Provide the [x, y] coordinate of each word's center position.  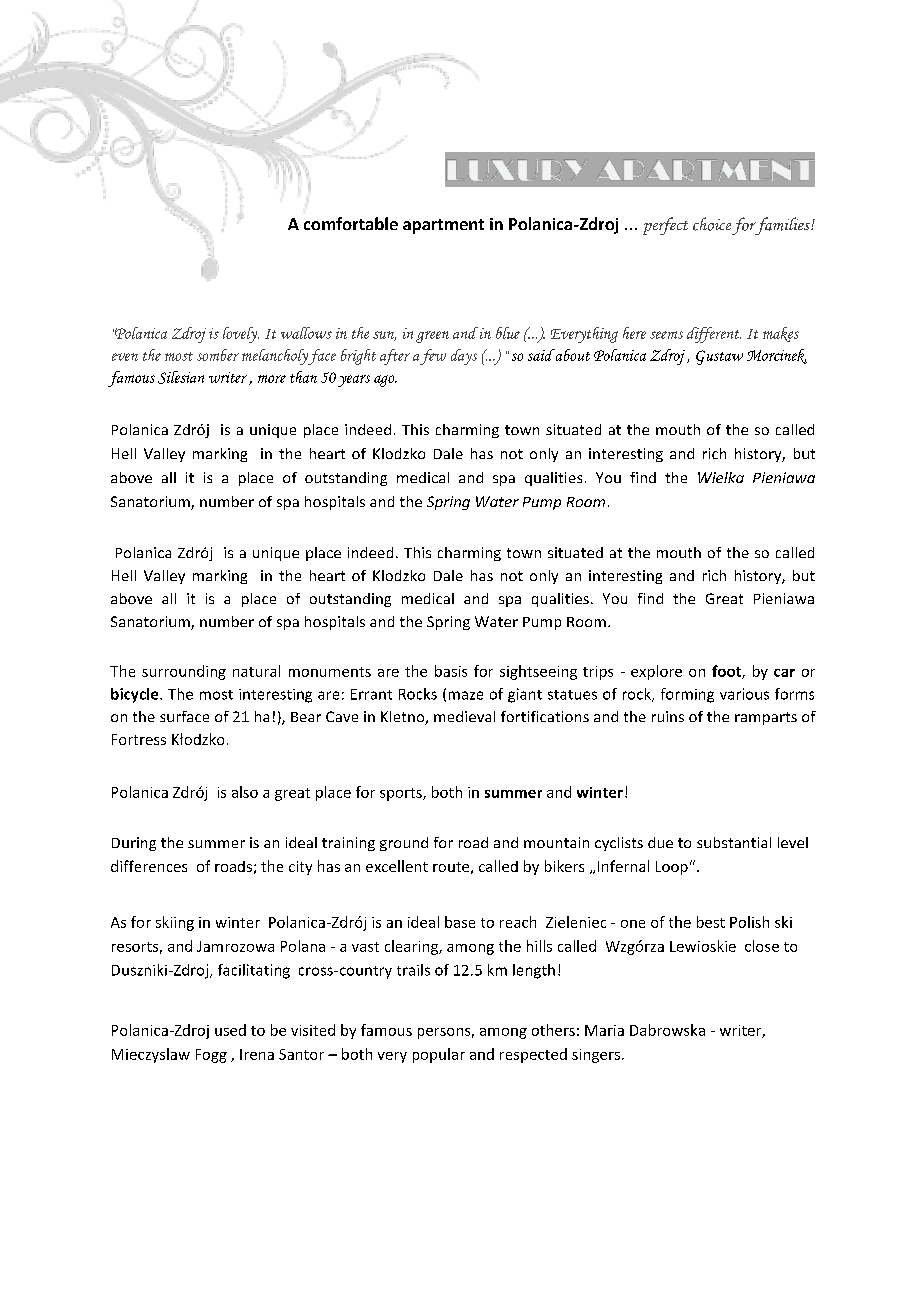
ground [404, 844]
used [230, 1030]
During [134, 844]
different [714, 335]
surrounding [184, 672]
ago [385, 381]
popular [439, 1055]
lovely [241, 335]
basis [451, 671]
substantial [734, 842]
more [272, 379]
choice [712, 224]
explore [656, 672]
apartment [443, 226]
